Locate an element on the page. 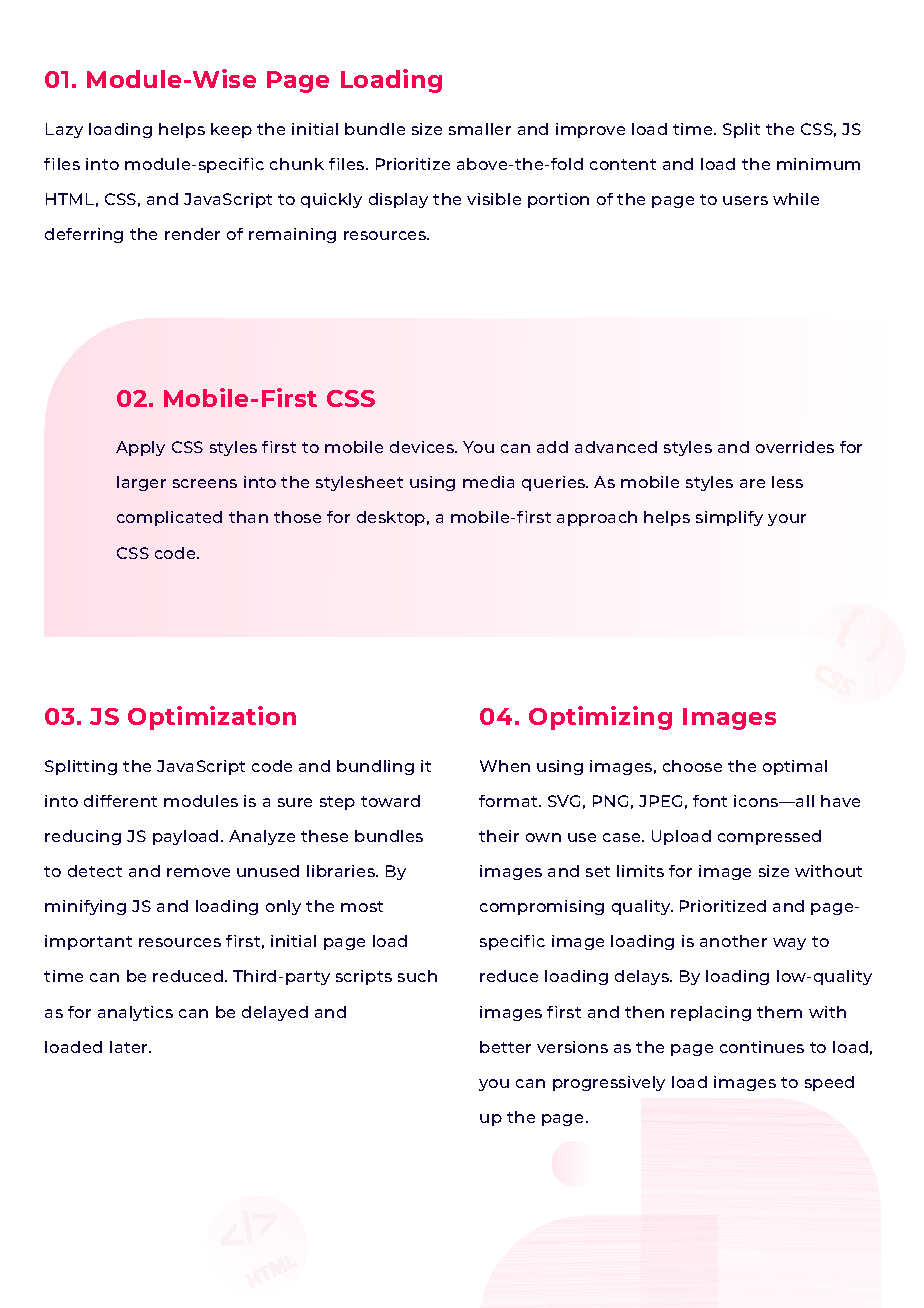  approach is located at coordinates (597, 518).
